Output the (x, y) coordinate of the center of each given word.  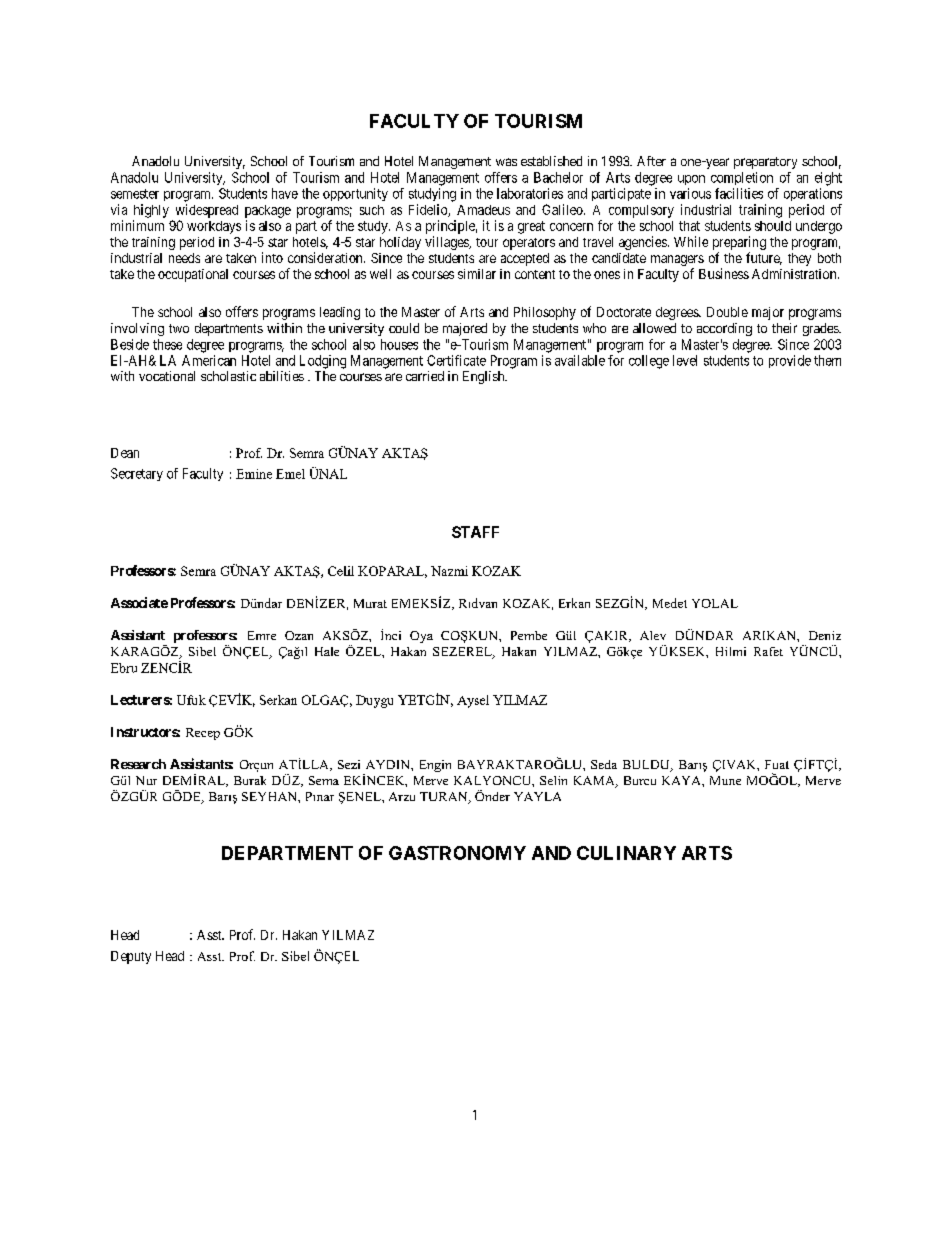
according (724, 329)
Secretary (137, 474)
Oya (421, 637)
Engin (435, 766)
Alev (653, 635)
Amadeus (483, 210)
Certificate (456, 360)
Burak (250, 780)
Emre (262, 635)
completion (742, 178)
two (179, 328)
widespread (207, 211)
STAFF (475, 532)
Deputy (131, 957)
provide (790, 361)
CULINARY (626, 853)
